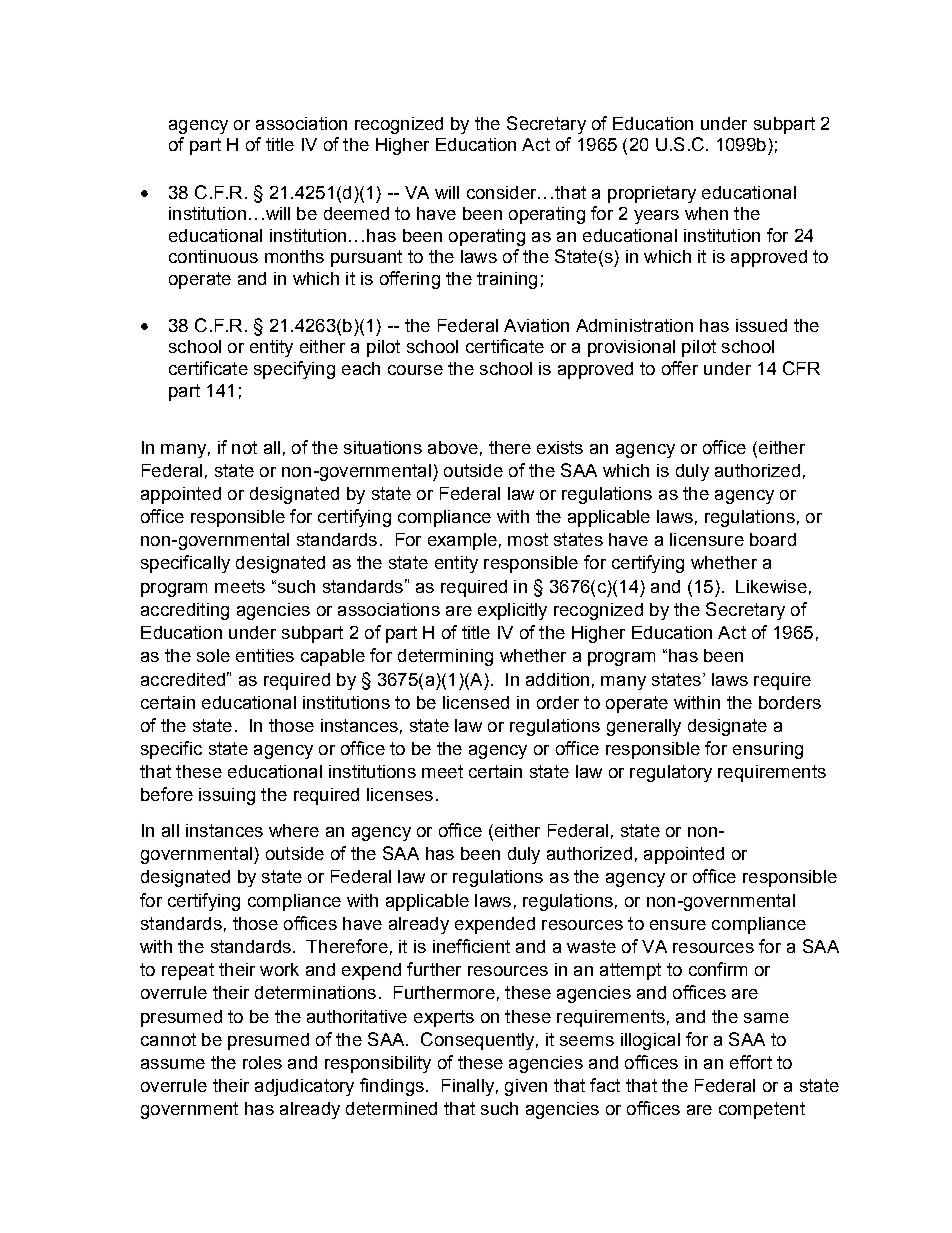 The width and height of the screenshot is (952, 1233). I want to click on roles, so click(262, 1062).
